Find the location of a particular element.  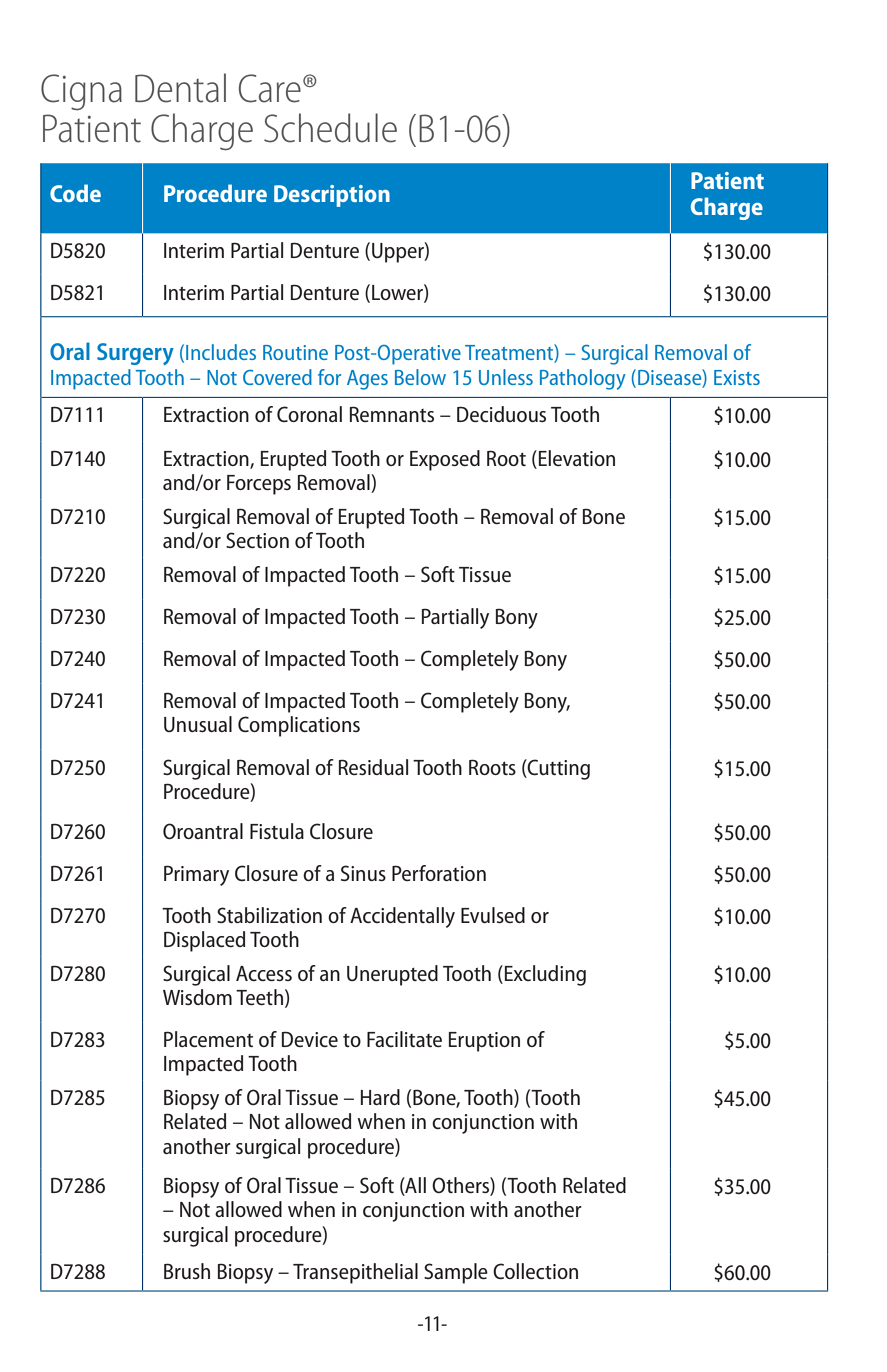

Brush is located at coordinates (187, 1271).
